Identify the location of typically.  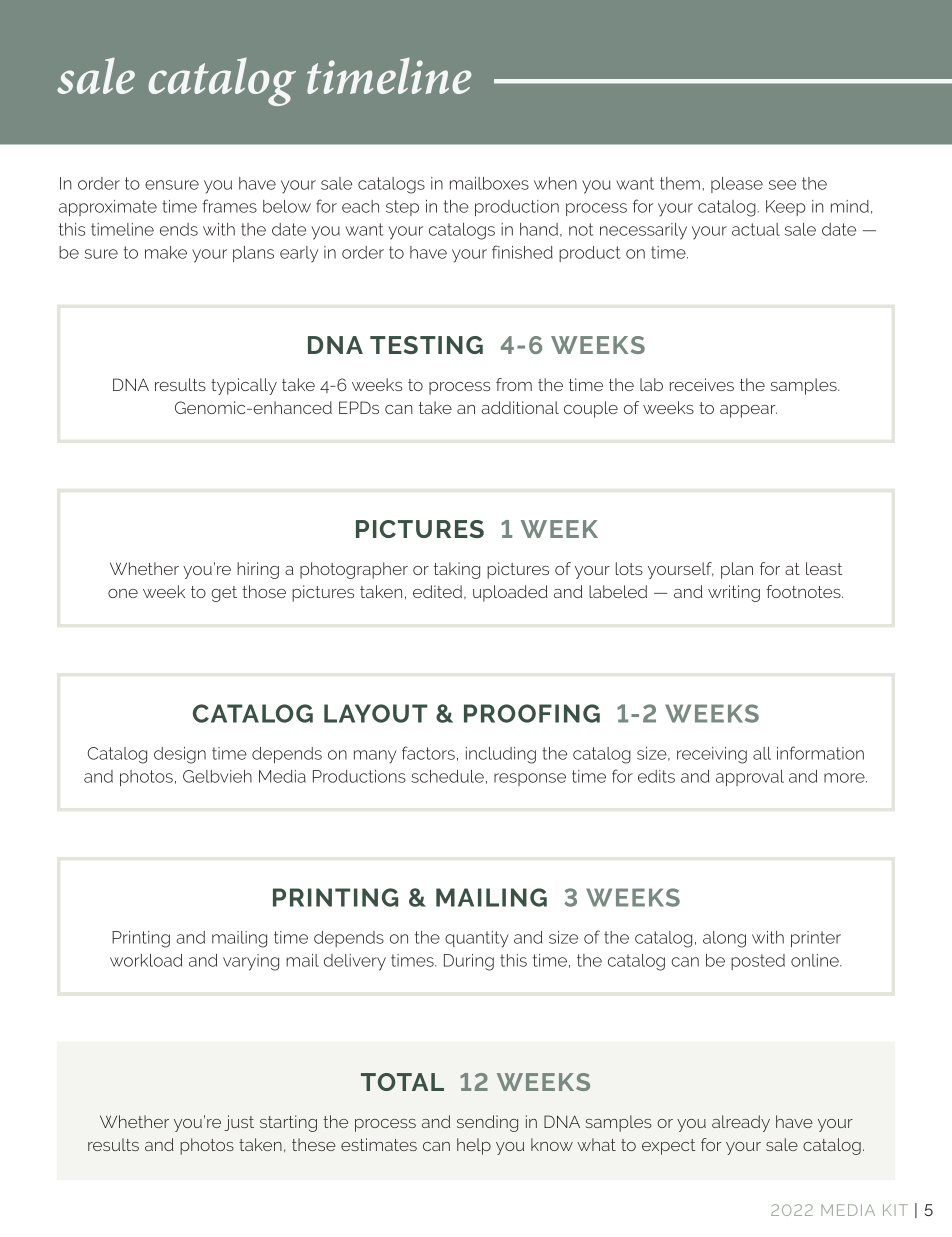
(244, 386).
